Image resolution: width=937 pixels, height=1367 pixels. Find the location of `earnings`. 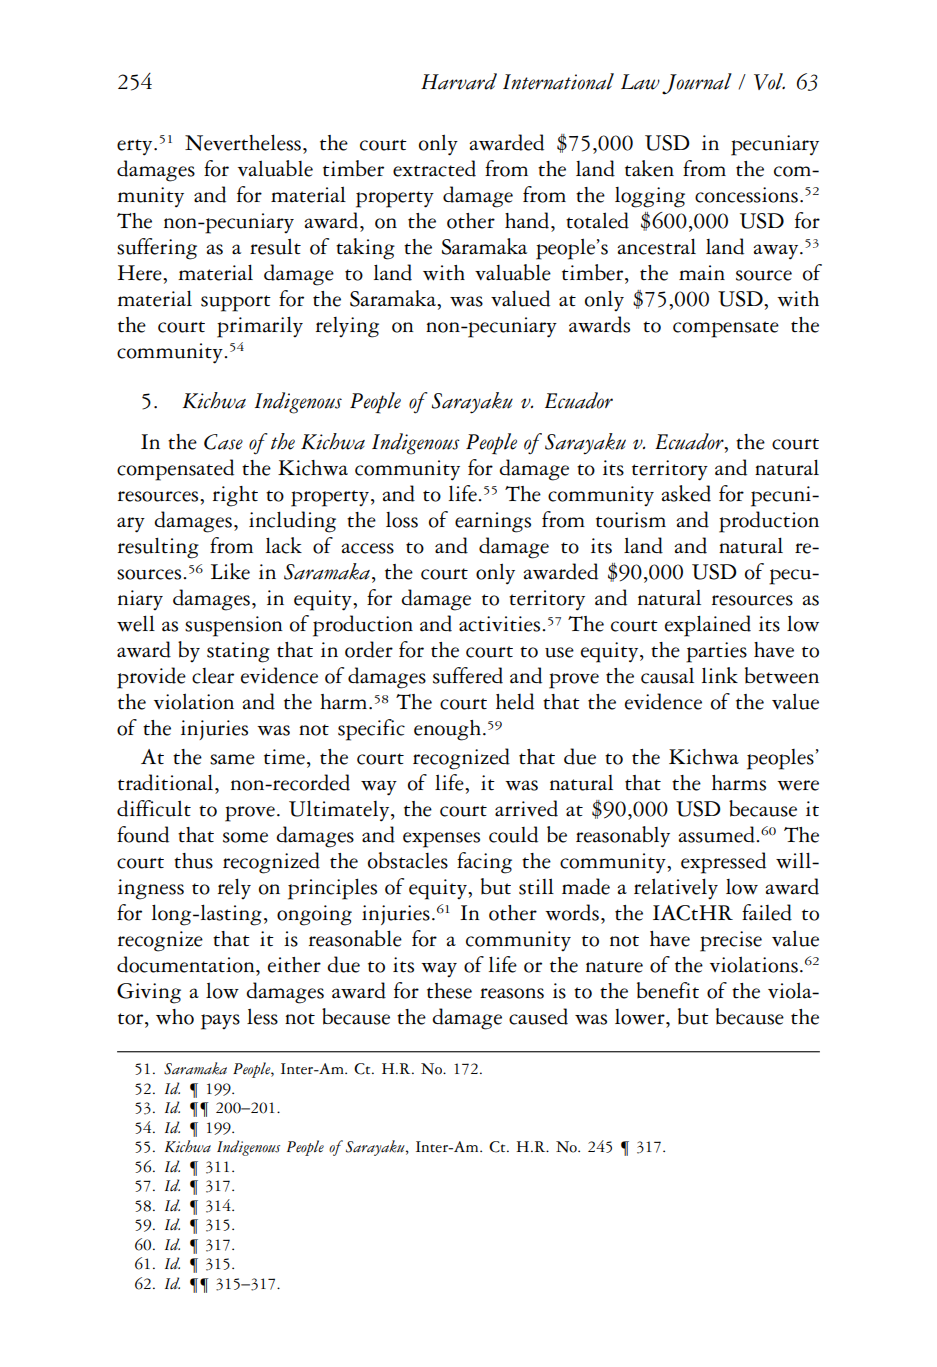

earnings is located at coordinates (493, 522).
